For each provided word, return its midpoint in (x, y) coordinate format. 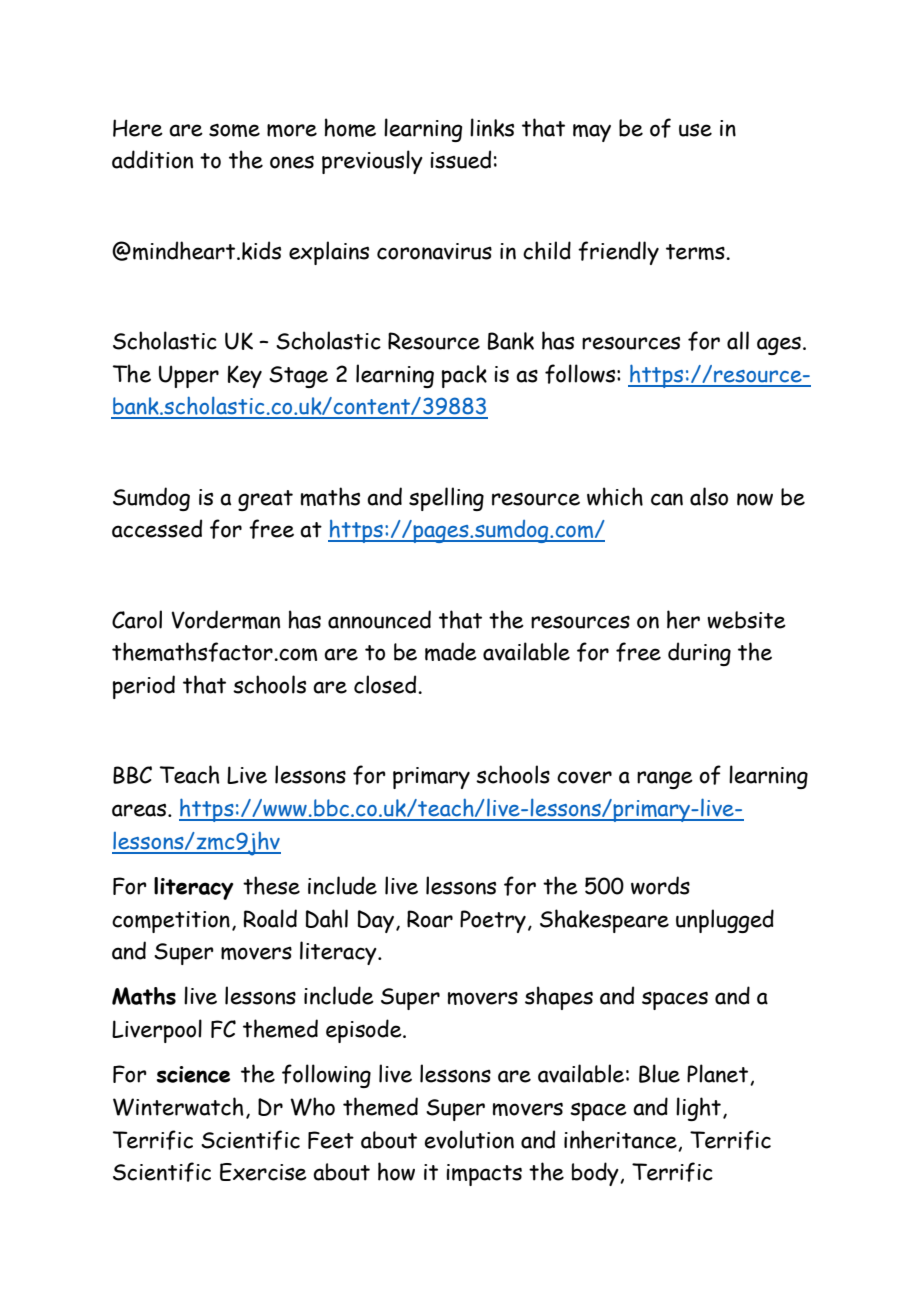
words (660, 885)
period (144, 687)
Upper (189, 376)
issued (460, 159)
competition (171, 922)
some (234, 130)
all (738, 340)
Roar (430, 919)
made (451, 651)
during (699, 654)
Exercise (263, 1172)
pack (464, 376)
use (695, 130)
